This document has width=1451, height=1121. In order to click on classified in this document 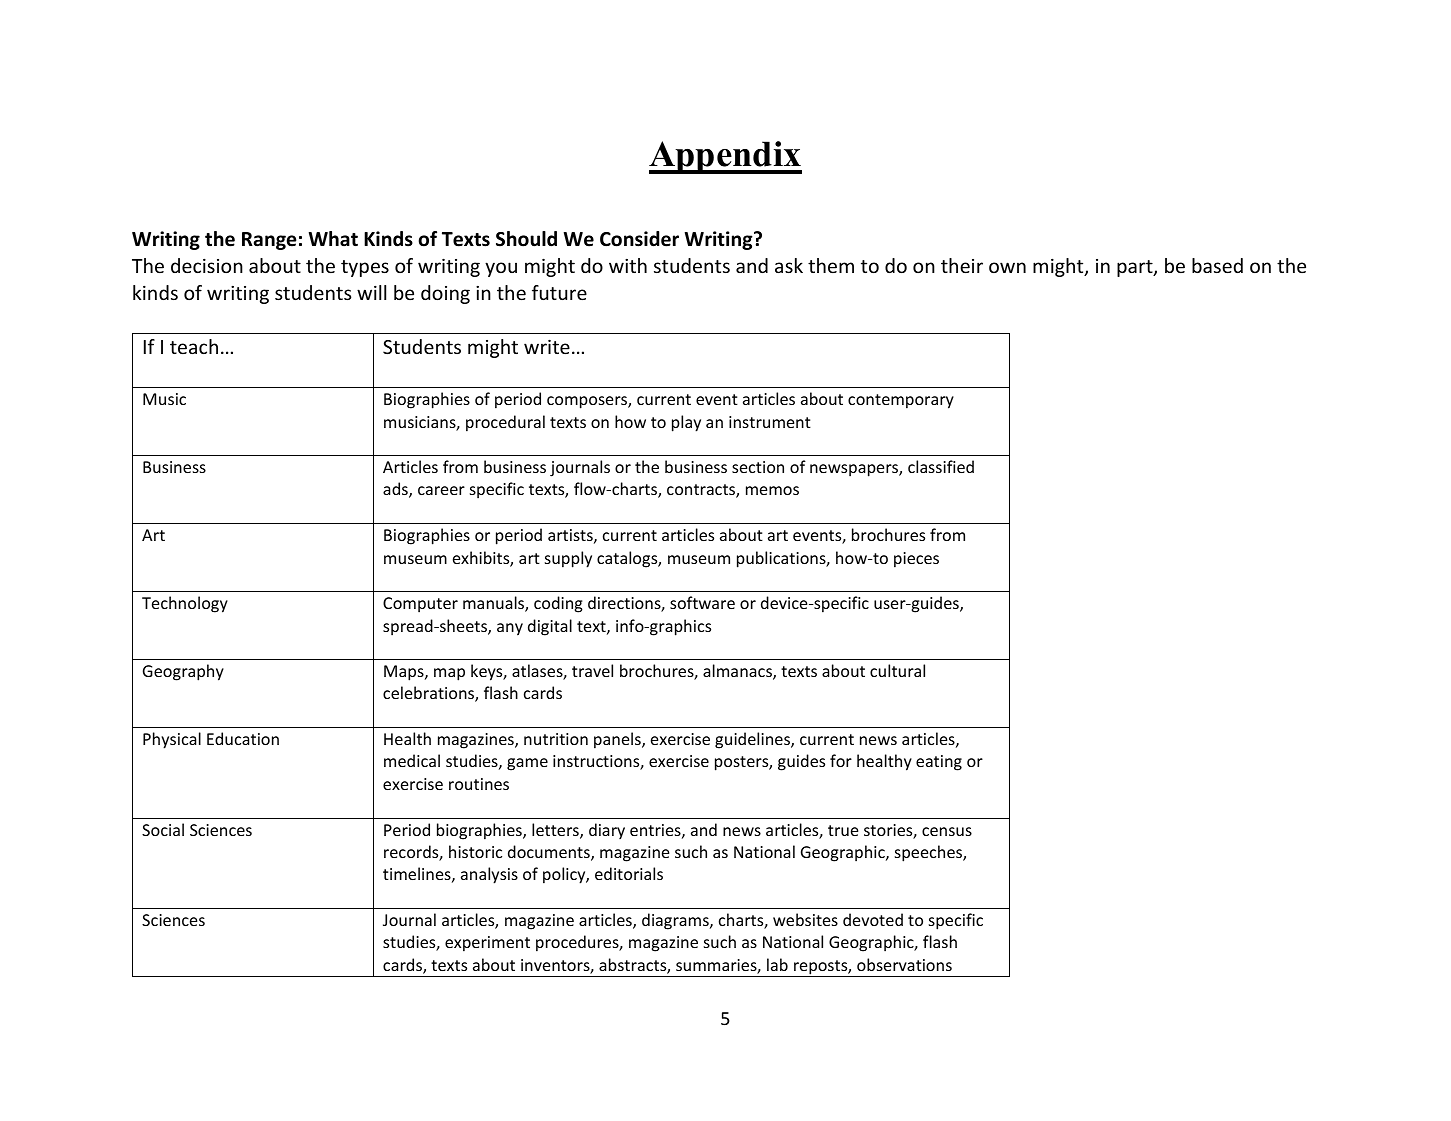, I will do `click(941, 466)`.
